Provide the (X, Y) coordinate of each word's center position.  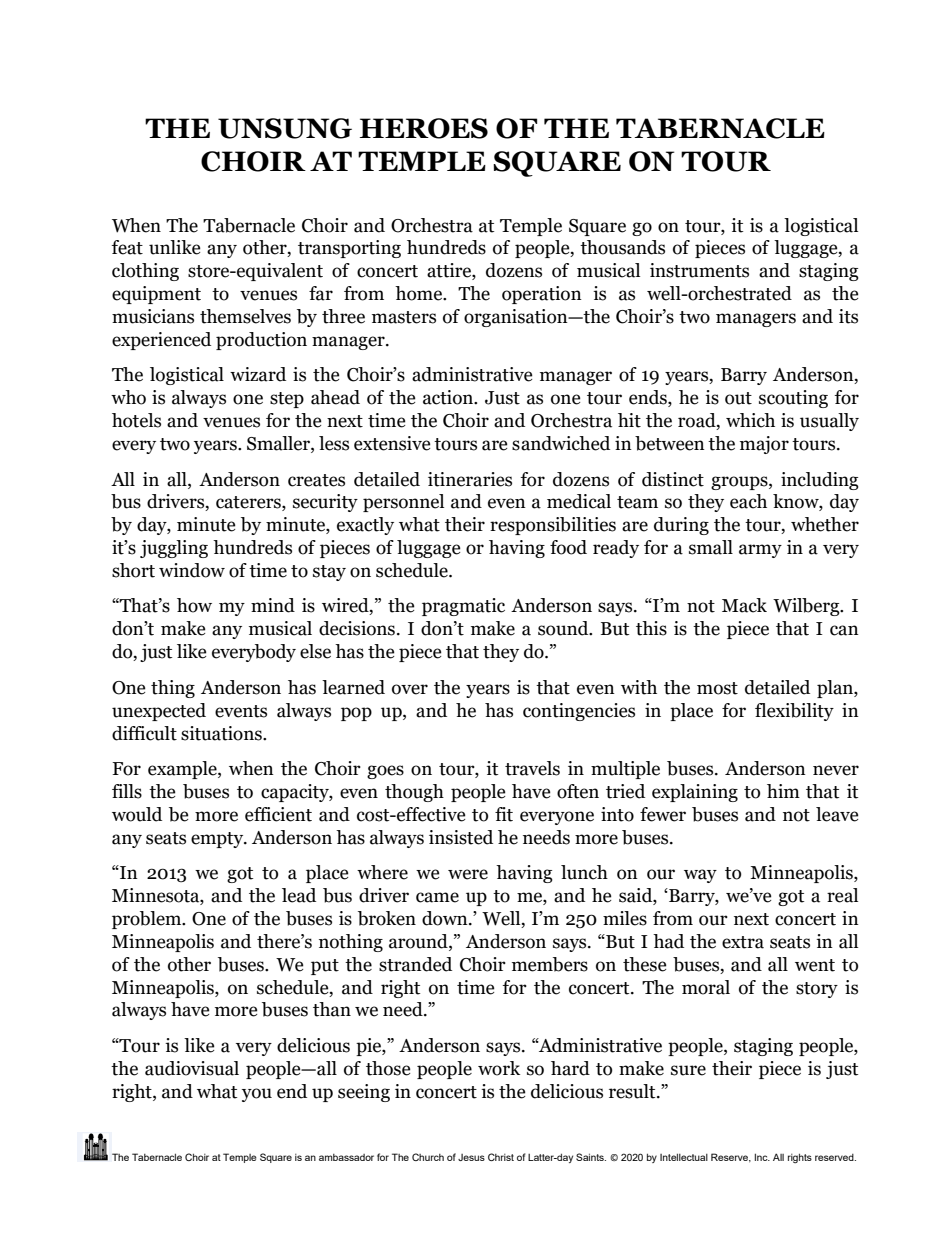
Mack (744, 605)
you (257, 1095)
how (194, 605)
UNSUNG (285, 128)
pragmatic (463, 607)
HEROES (424, 128)
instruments (699, 270)
